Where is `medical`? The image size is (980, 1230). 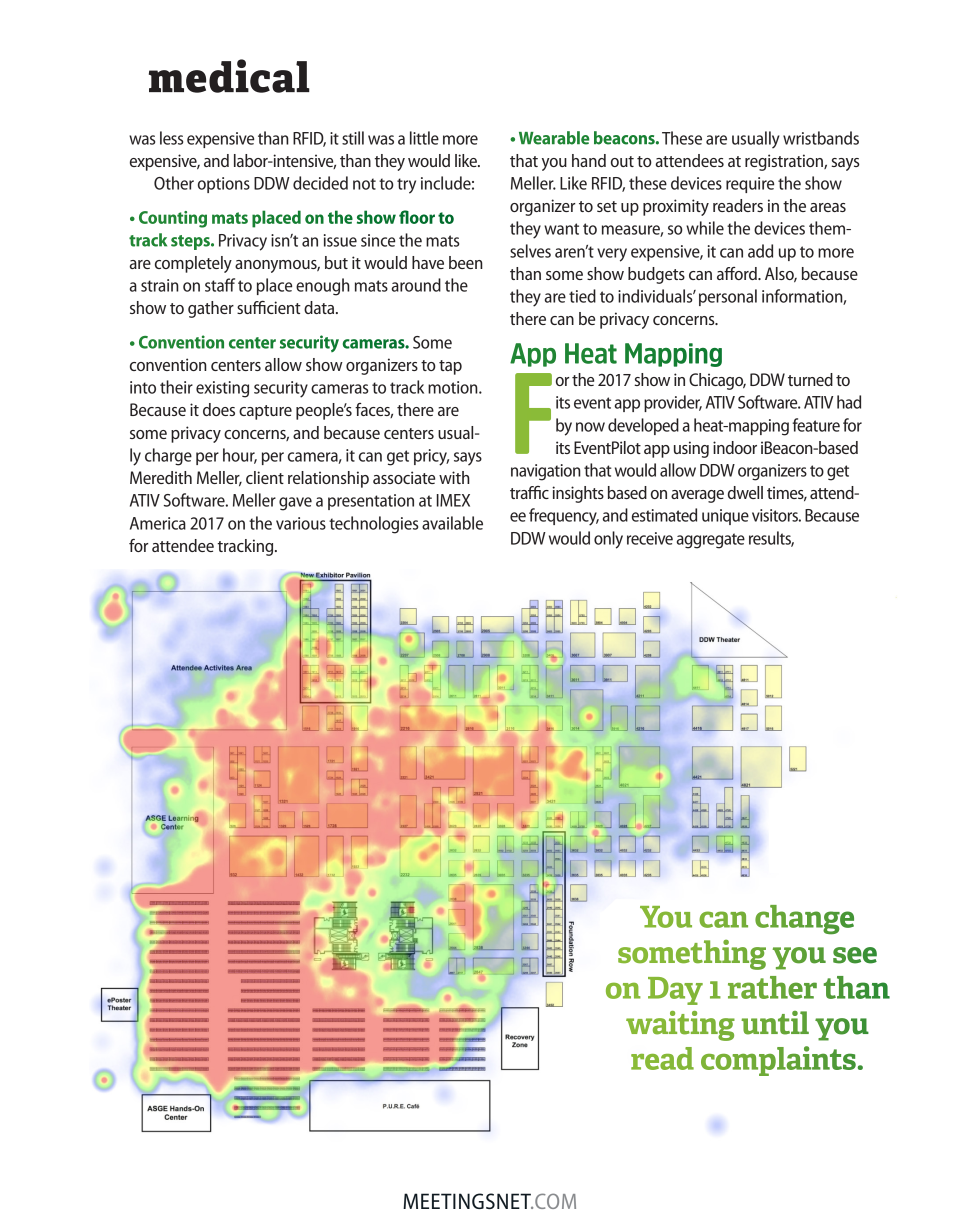
medical is located at coordinates (229, 76).
